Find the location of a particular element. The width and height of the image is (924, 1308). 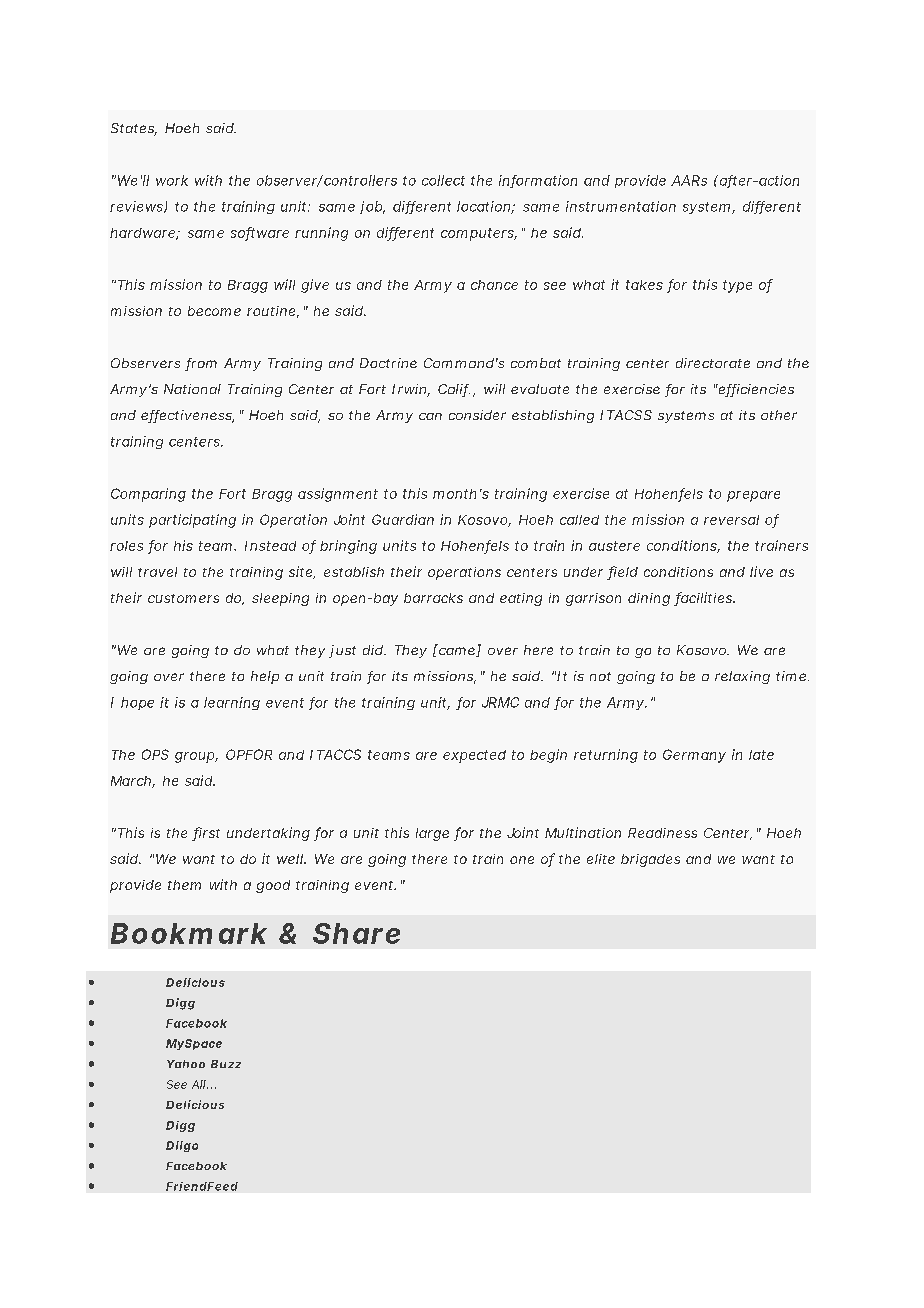

Calif is located at coordinates (454, 390).
